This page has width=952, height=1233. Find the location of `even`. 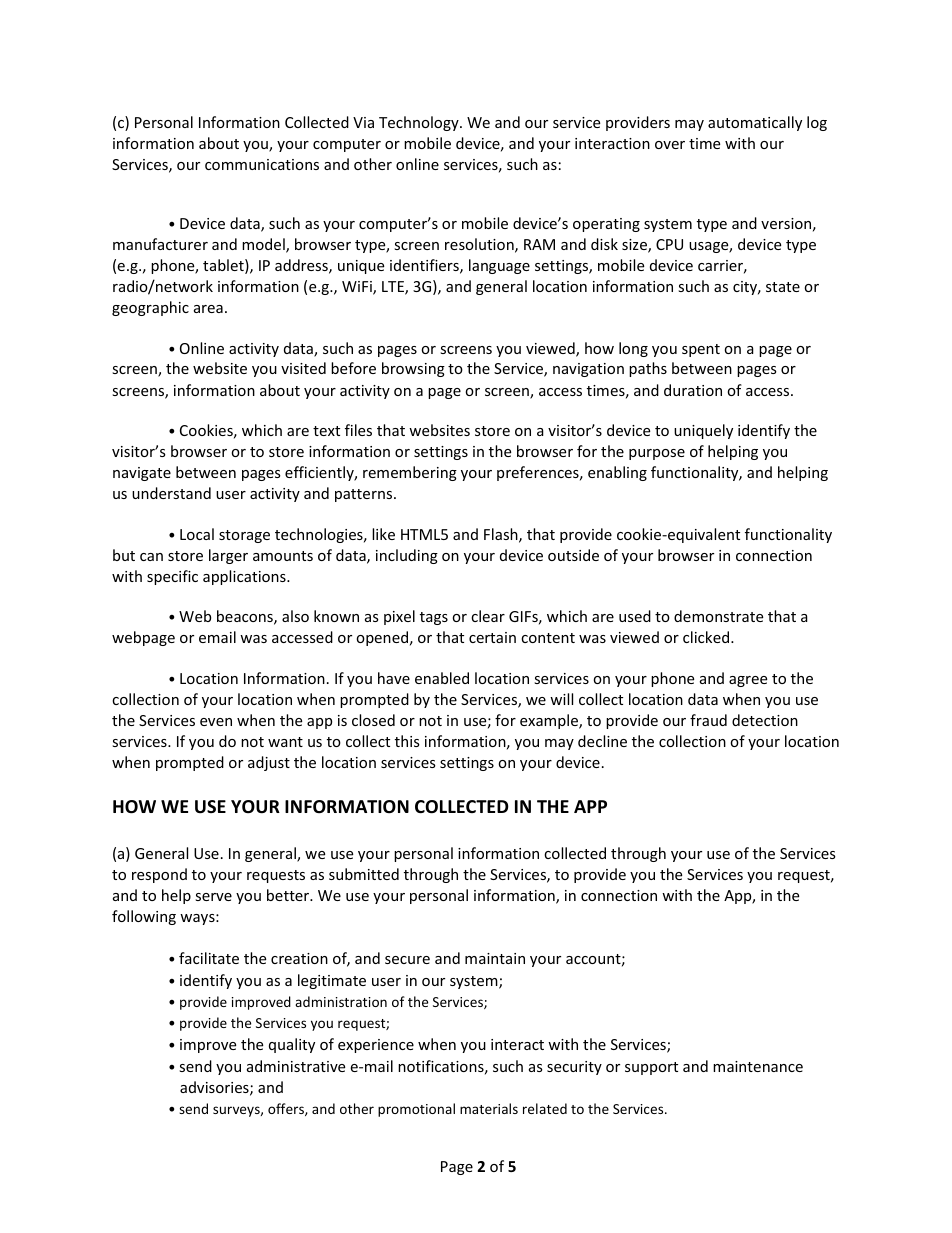

even is located at coordinates (216, 722).
